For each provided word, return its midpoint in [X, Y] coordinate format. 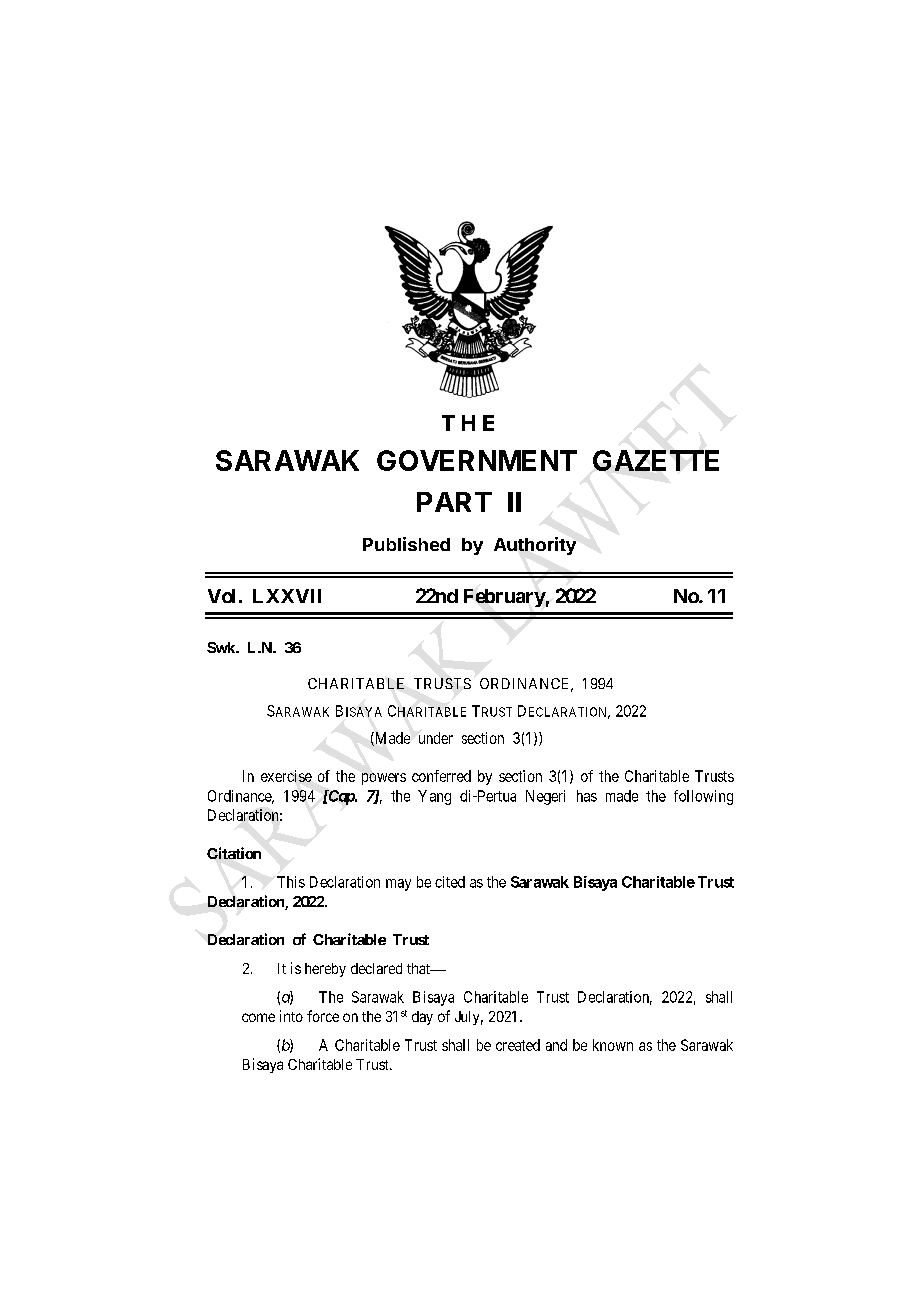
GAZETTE [656, 460]
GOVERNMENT [477, 460]
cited [450, 882]
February [505, 598]
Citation [234, 853]
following [703, 797]
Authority [535, 546]
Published [406, 544]
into [291, 1016]
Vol [221, 596]
